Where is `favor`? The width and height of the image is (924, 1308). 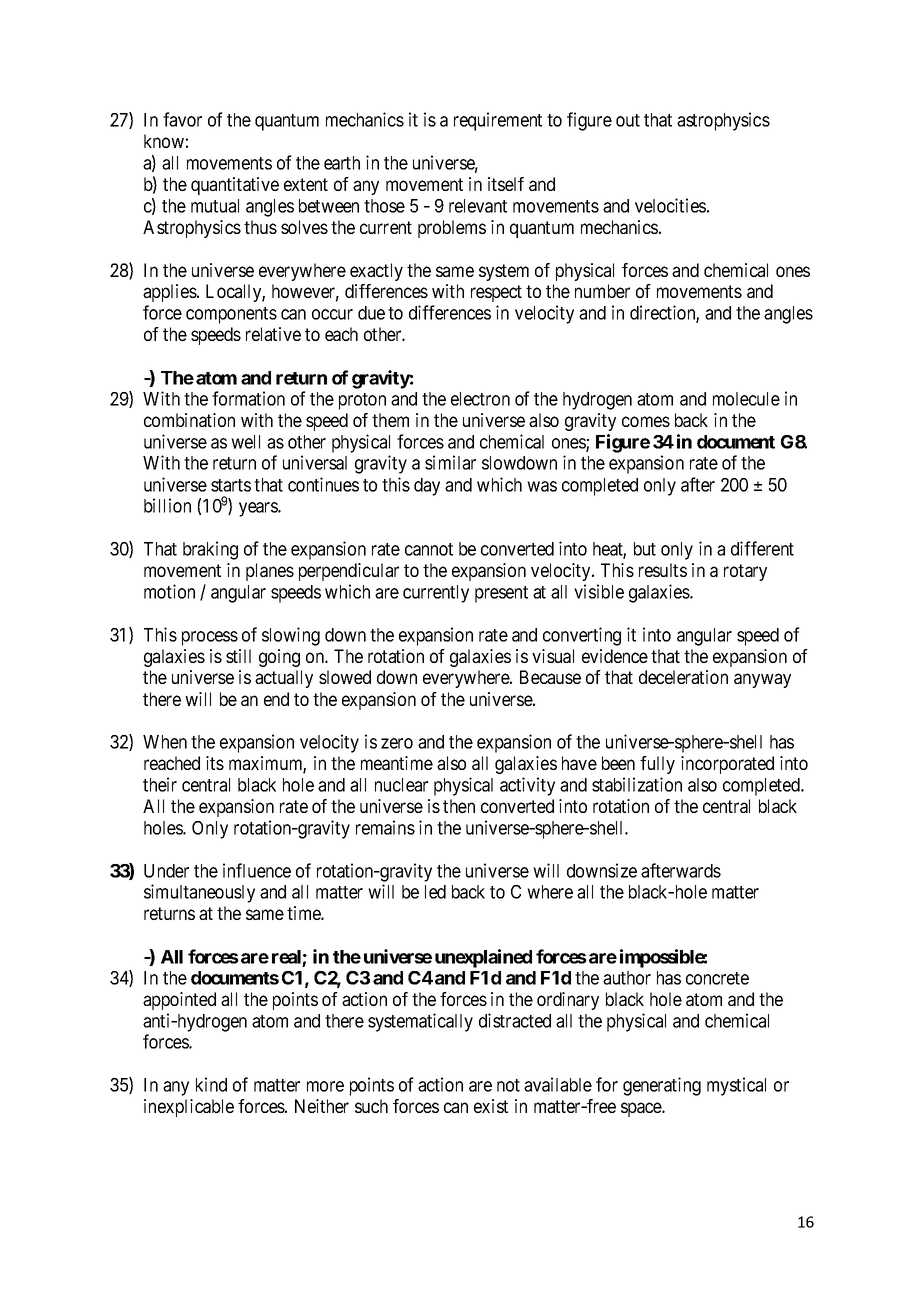 favor is located at coordinates (182, 119).
